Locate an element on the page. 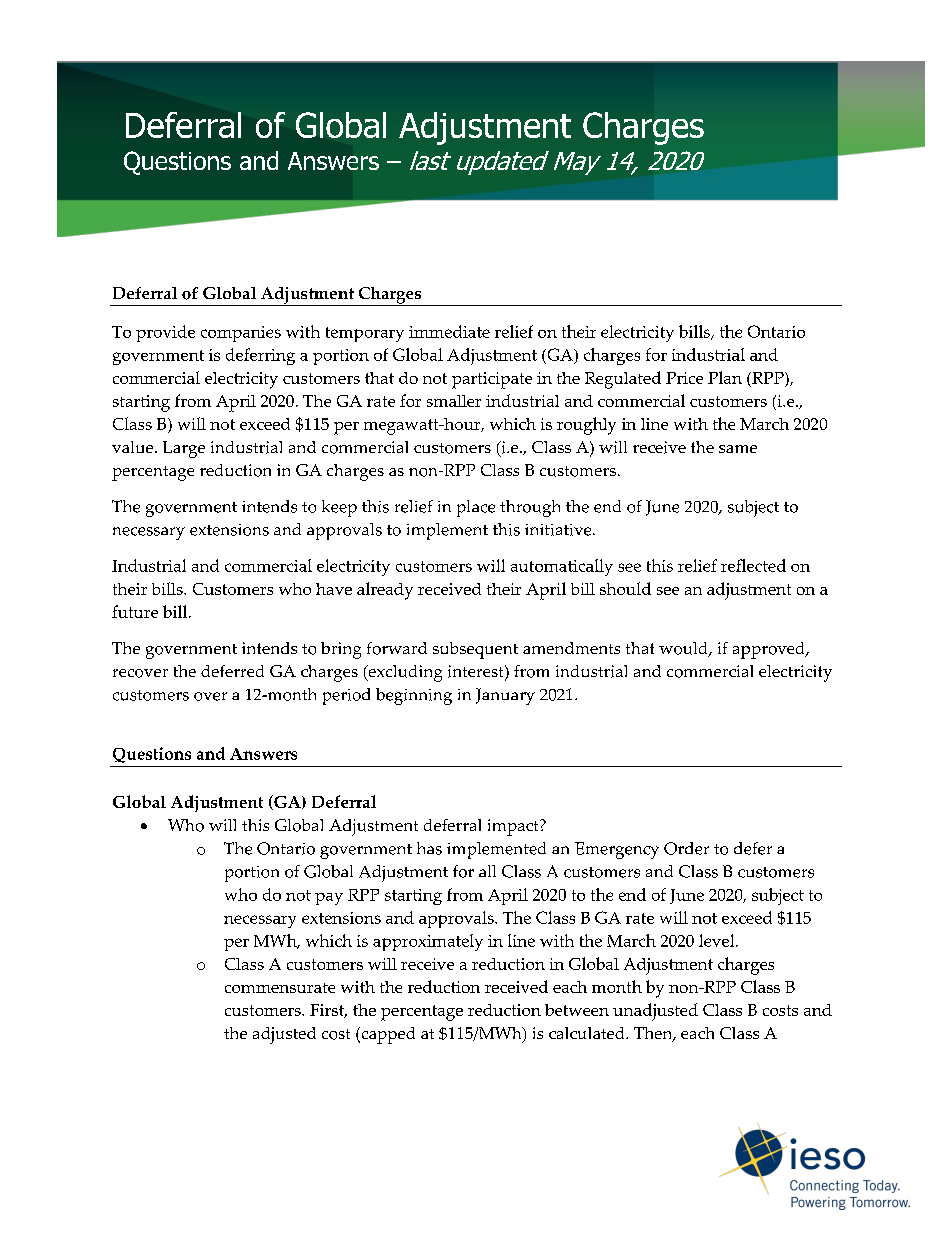 This image has height=1233, width=952. between is located at coordinates (577, 1010).
